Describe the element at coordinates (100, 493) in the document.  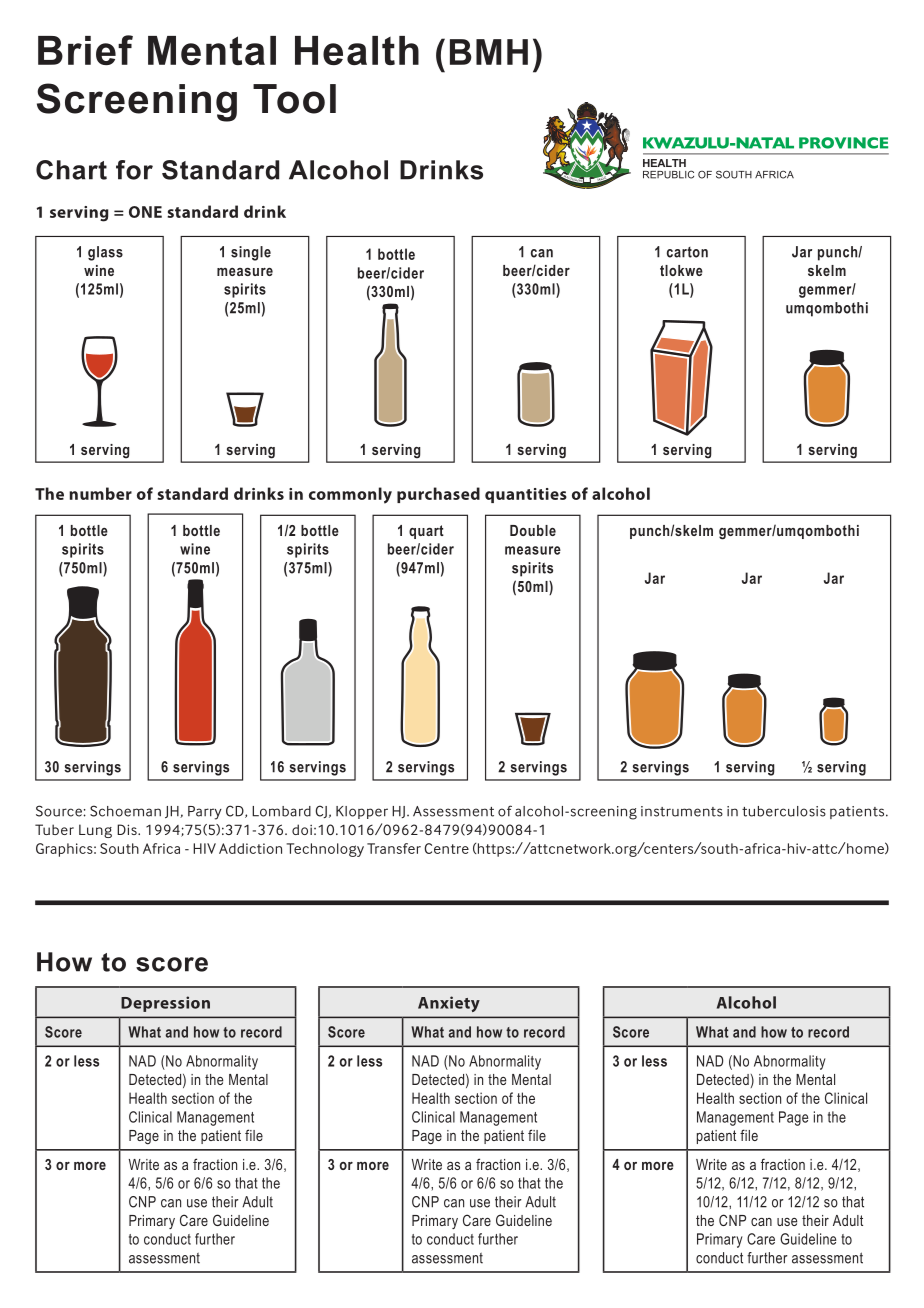
I see `number` at that location.
